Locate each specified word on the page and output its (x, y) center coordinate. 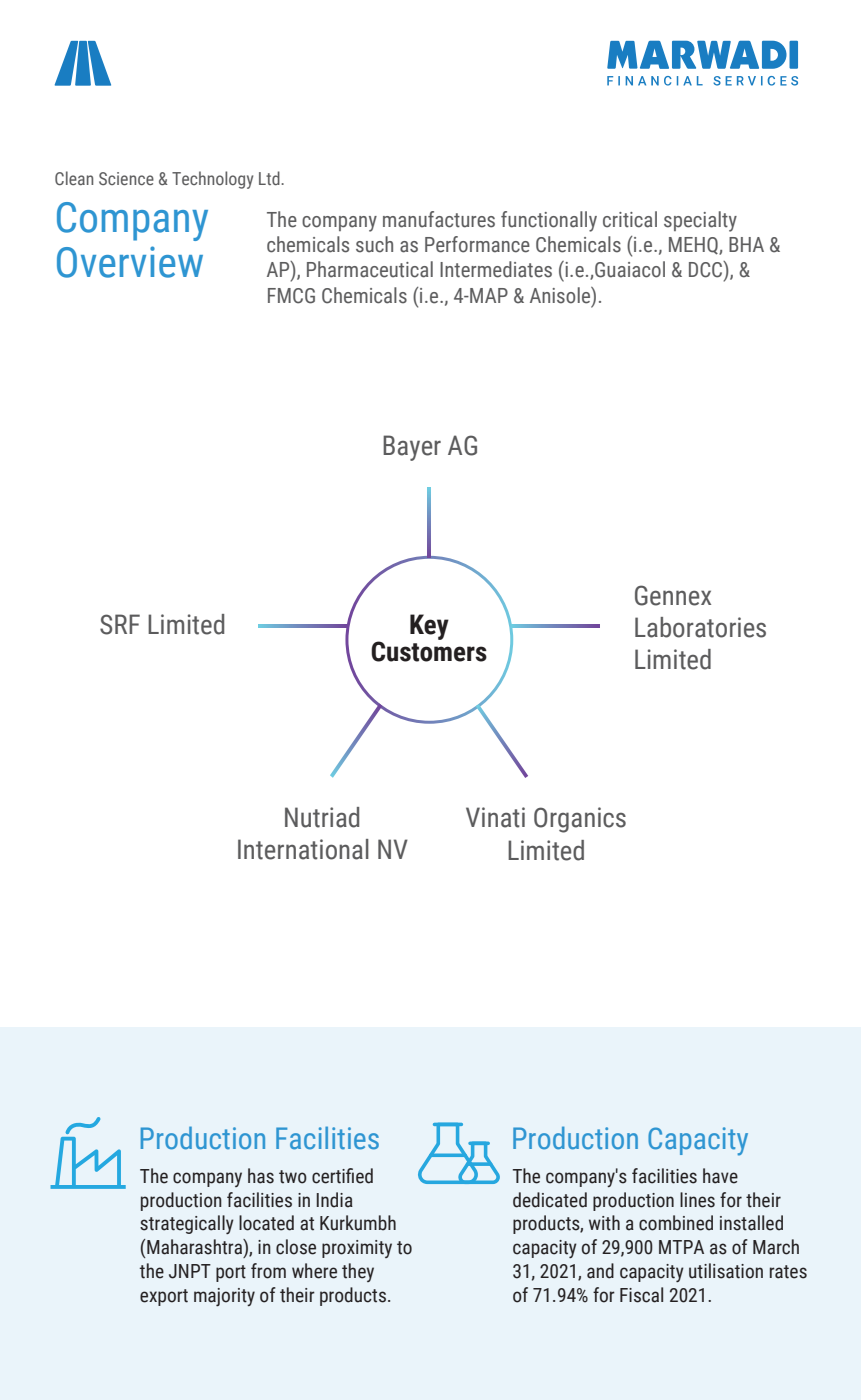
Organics (580, 820)
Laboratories (700, 627)
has (261, 1176)
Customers (429, 650)
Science (126, 178)
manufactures (439, 219)
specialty (700, 221)
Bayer (412, 448)
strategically (187, 1224)
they (358, 1272)
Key (429, 627)
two (293, 1177)
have (720, 1176)
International (303, 849)
